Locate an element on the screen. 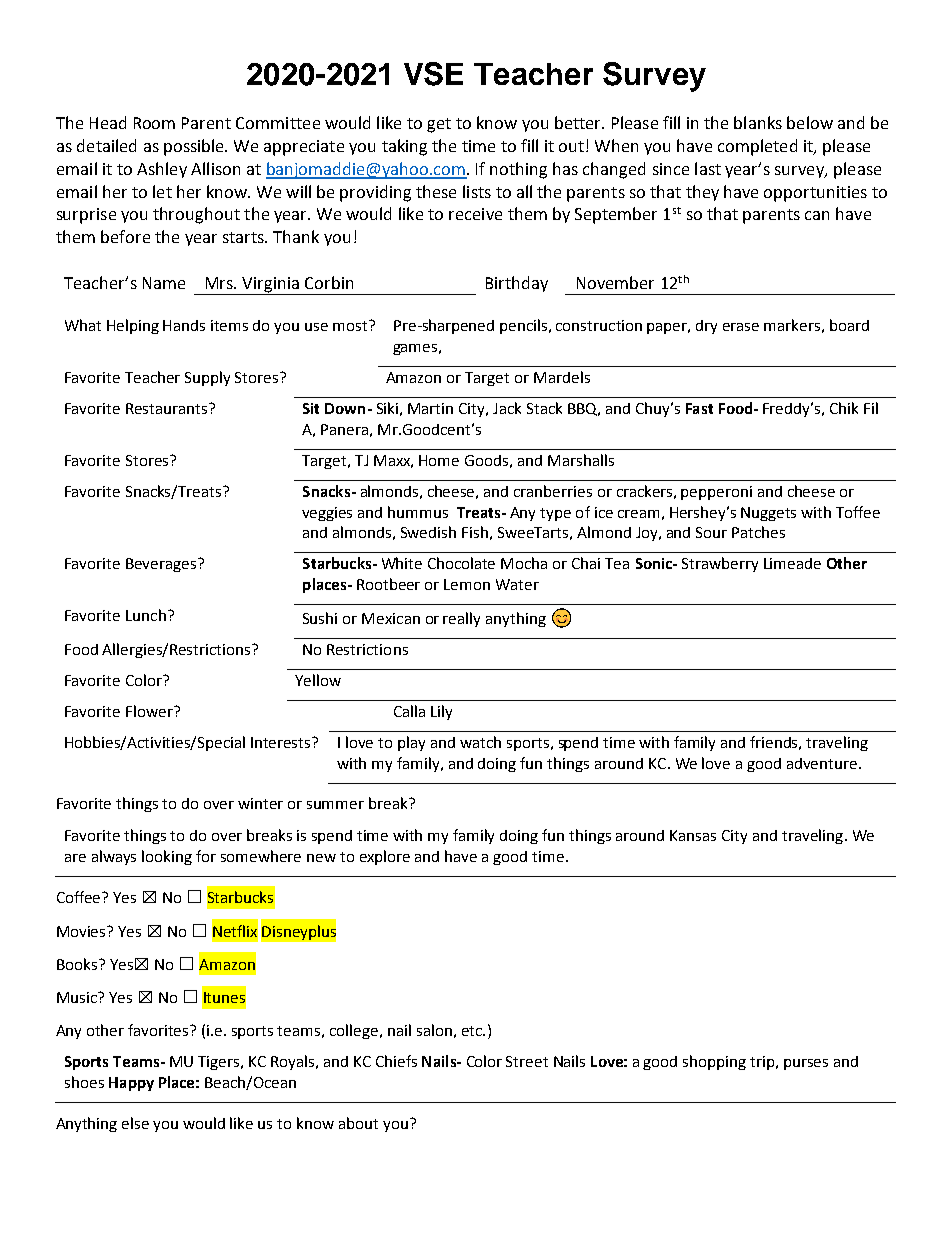 The height and width of the screenshot is (1233, 952). Restaurants is located at coordinates (168, 408).
